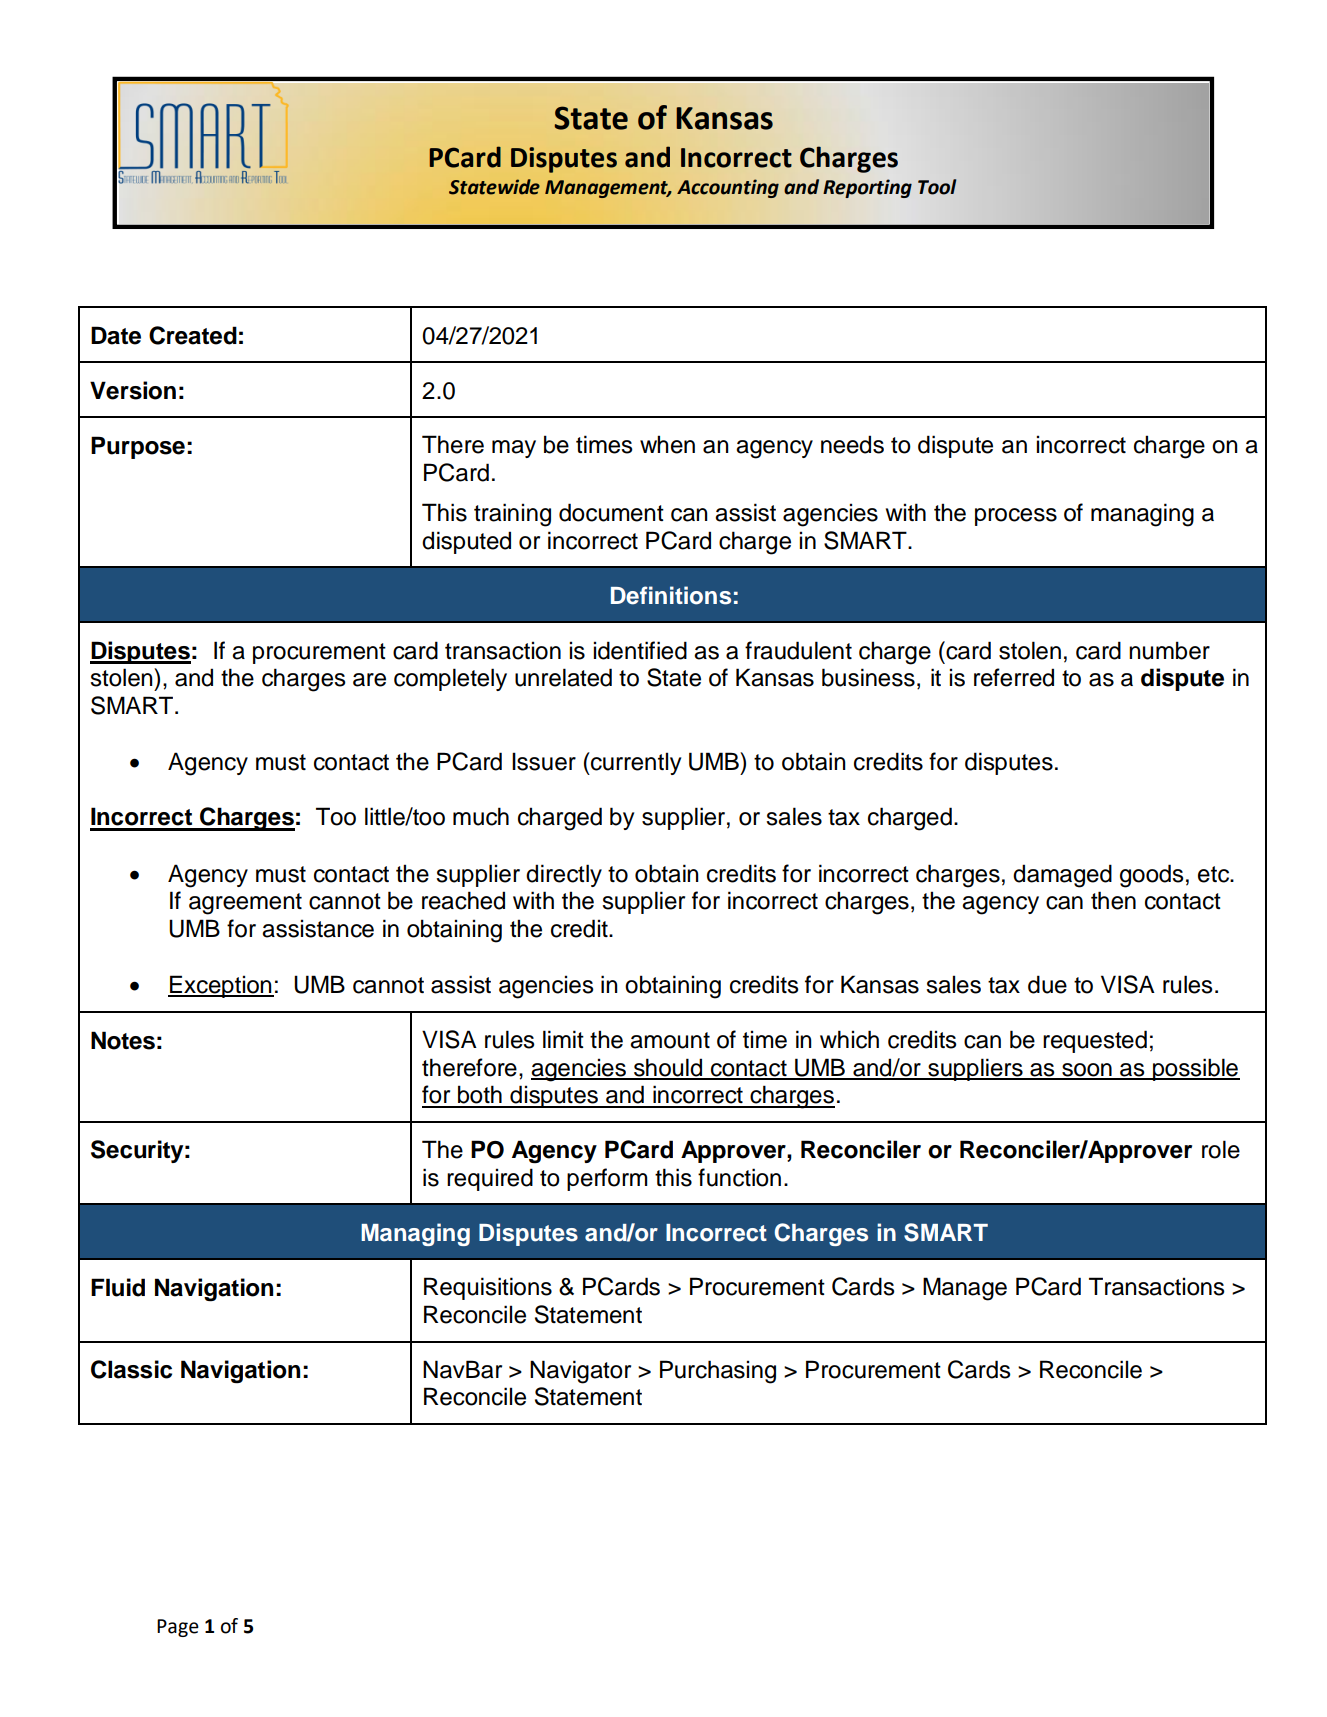 The width and height of the screenshot is (1327, 1717). Describe the element at coordinates (718, 1372) in the screenshot. I see `Purchasing` at that location.
